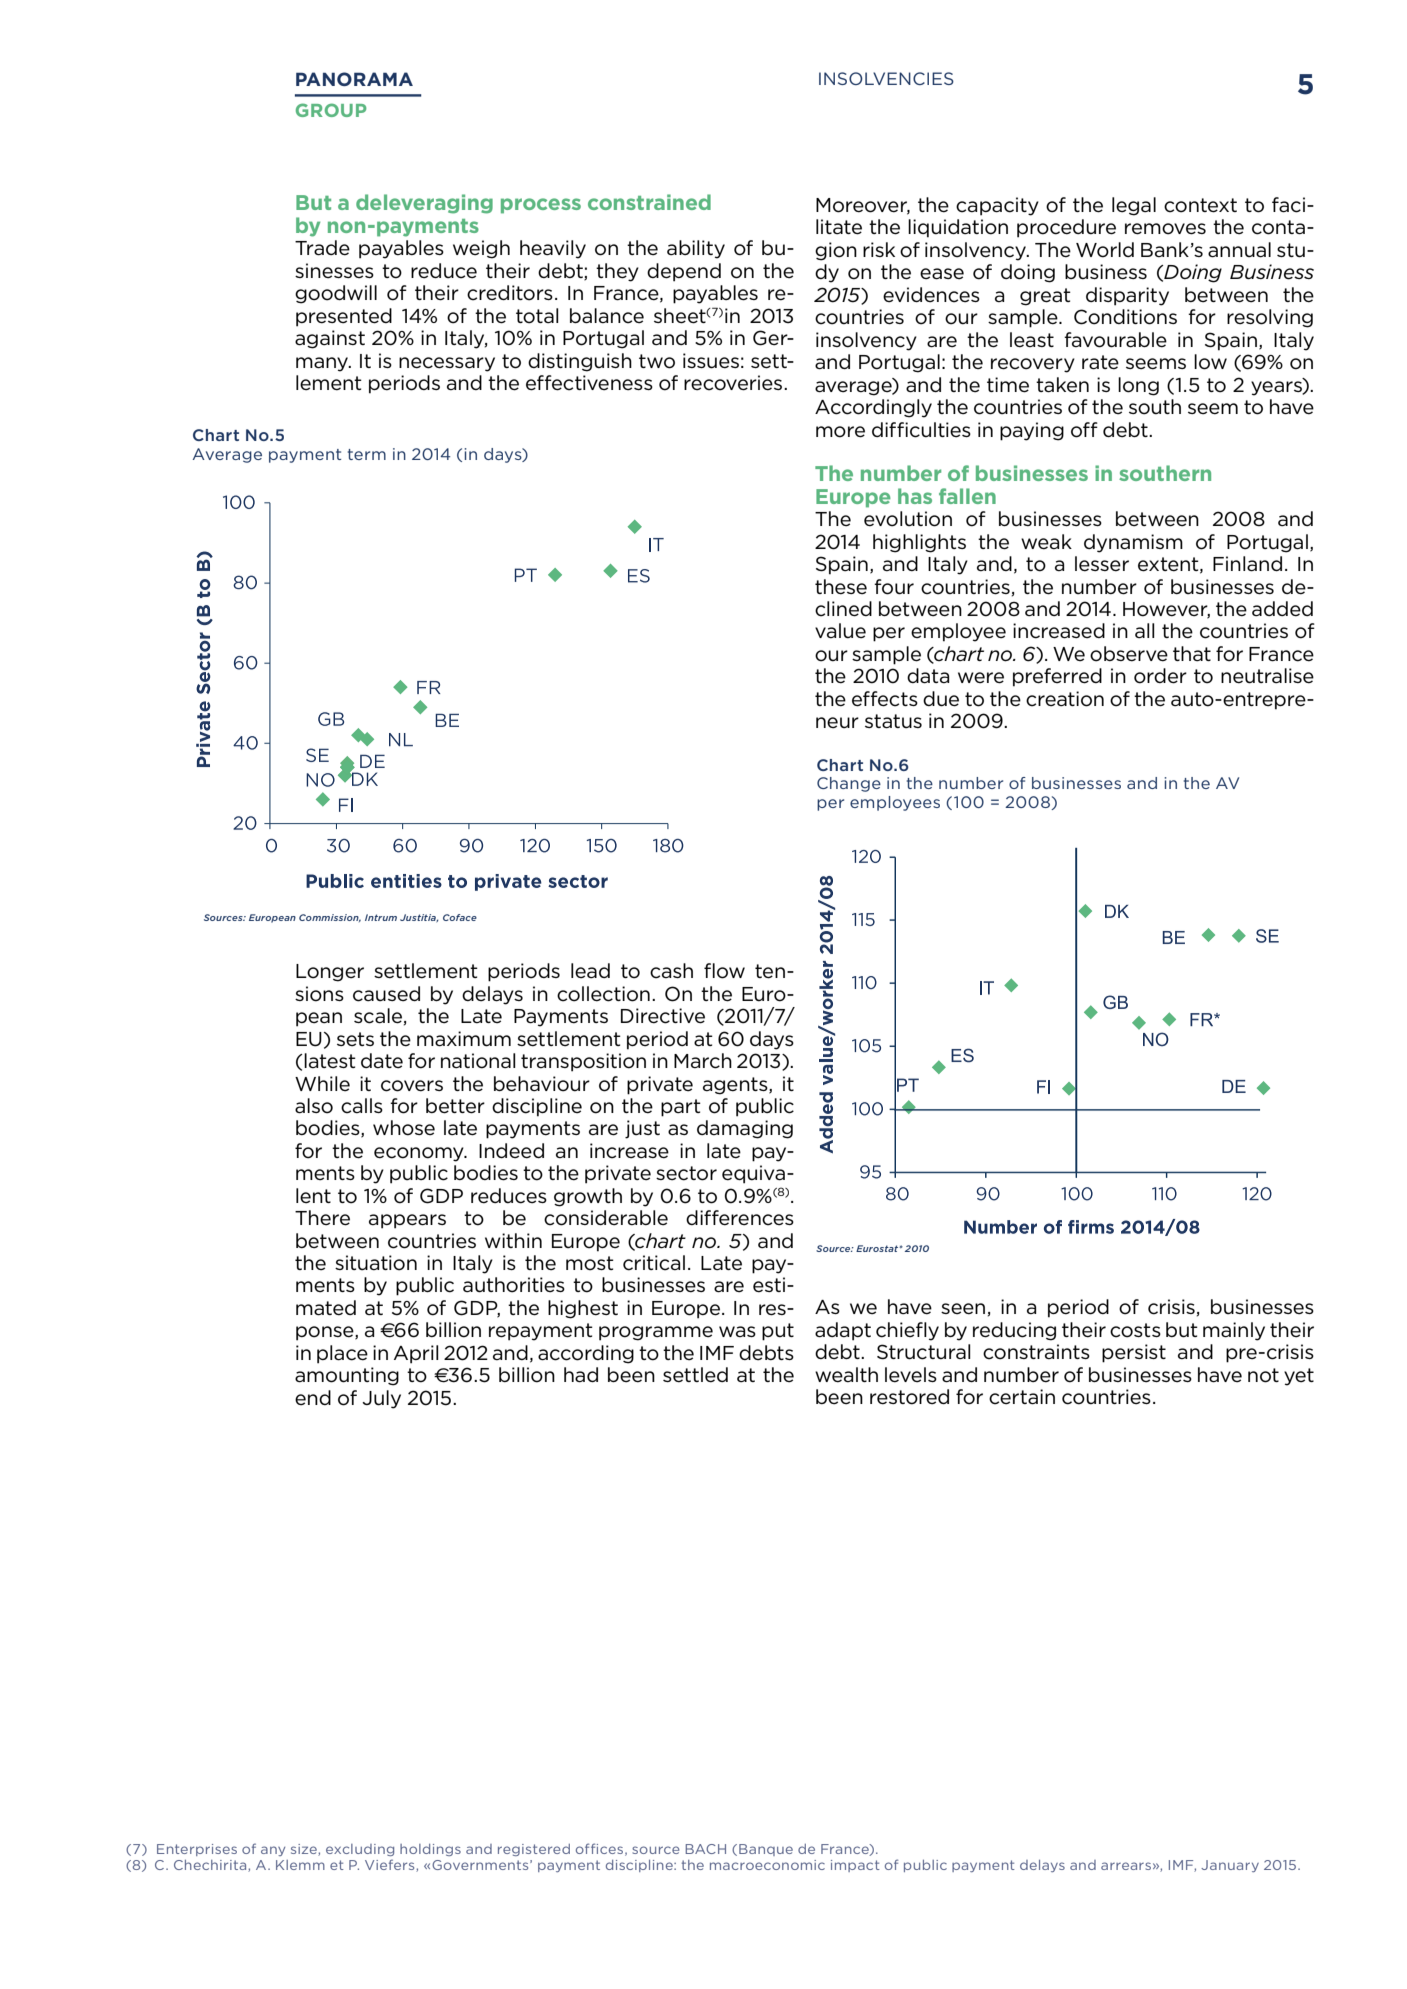 Image resolution: width=1407 pixels, height=1989 pixels. Describe the element at coordinates (331, 110) in the page. I see `GROUP` at that location.
